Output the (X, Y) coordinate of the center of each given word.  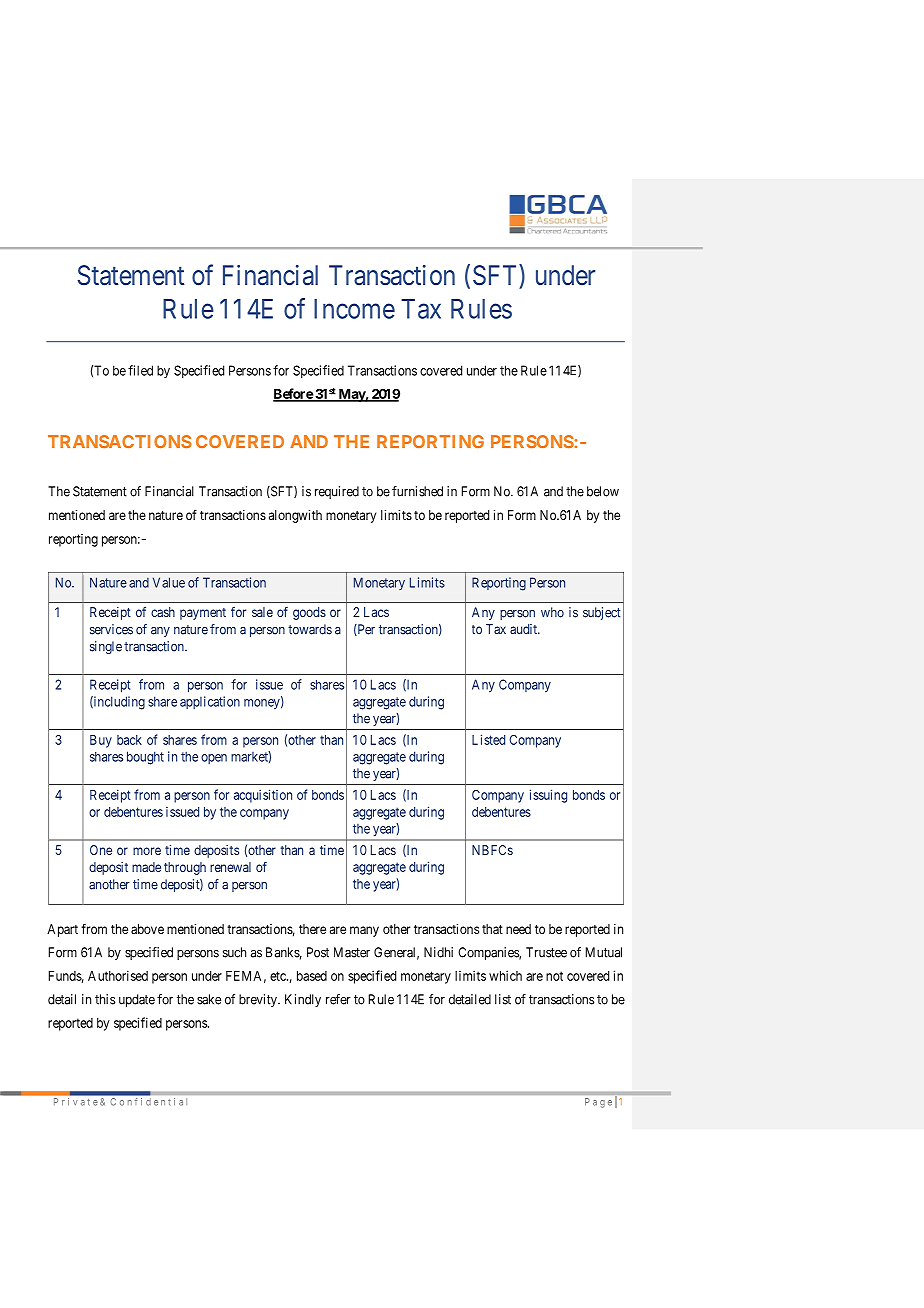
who (552, 612)
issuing (548, 796)
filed (140, 370)
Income (354, 309)
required (337, 492)
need (518, 929)
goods (309, 613)
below (603, 491)
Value (169, 582)
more (147, 851)
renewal (230, 867)
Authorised (118, 975)
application (210, 702)
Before (293, 394)
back (129, 740)
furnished (417, 491)
